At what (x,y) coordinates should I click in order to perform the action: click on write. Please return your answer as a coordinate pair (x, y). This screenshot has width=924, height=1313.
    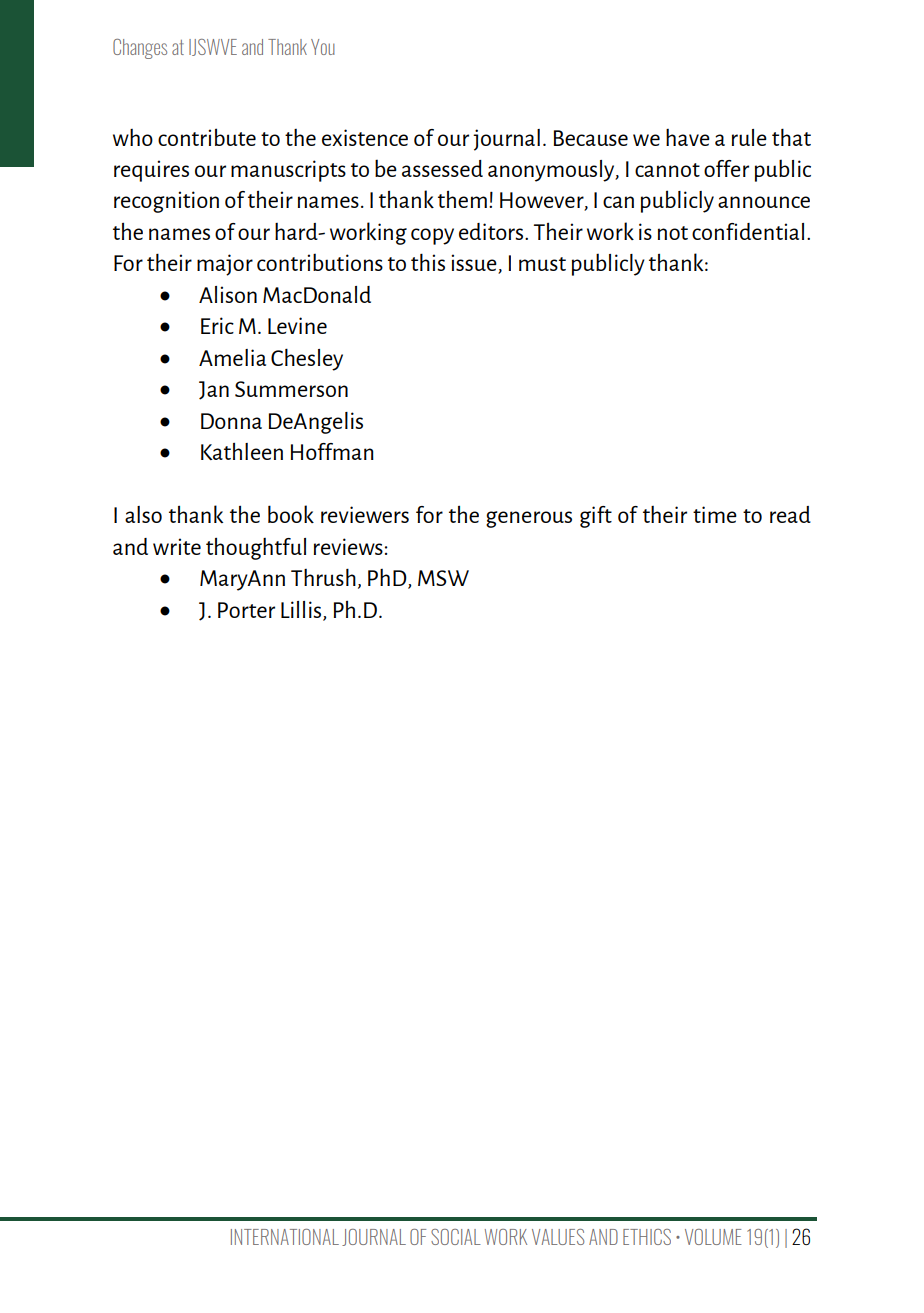
    Looking at the image, I should click on (177, 546).
